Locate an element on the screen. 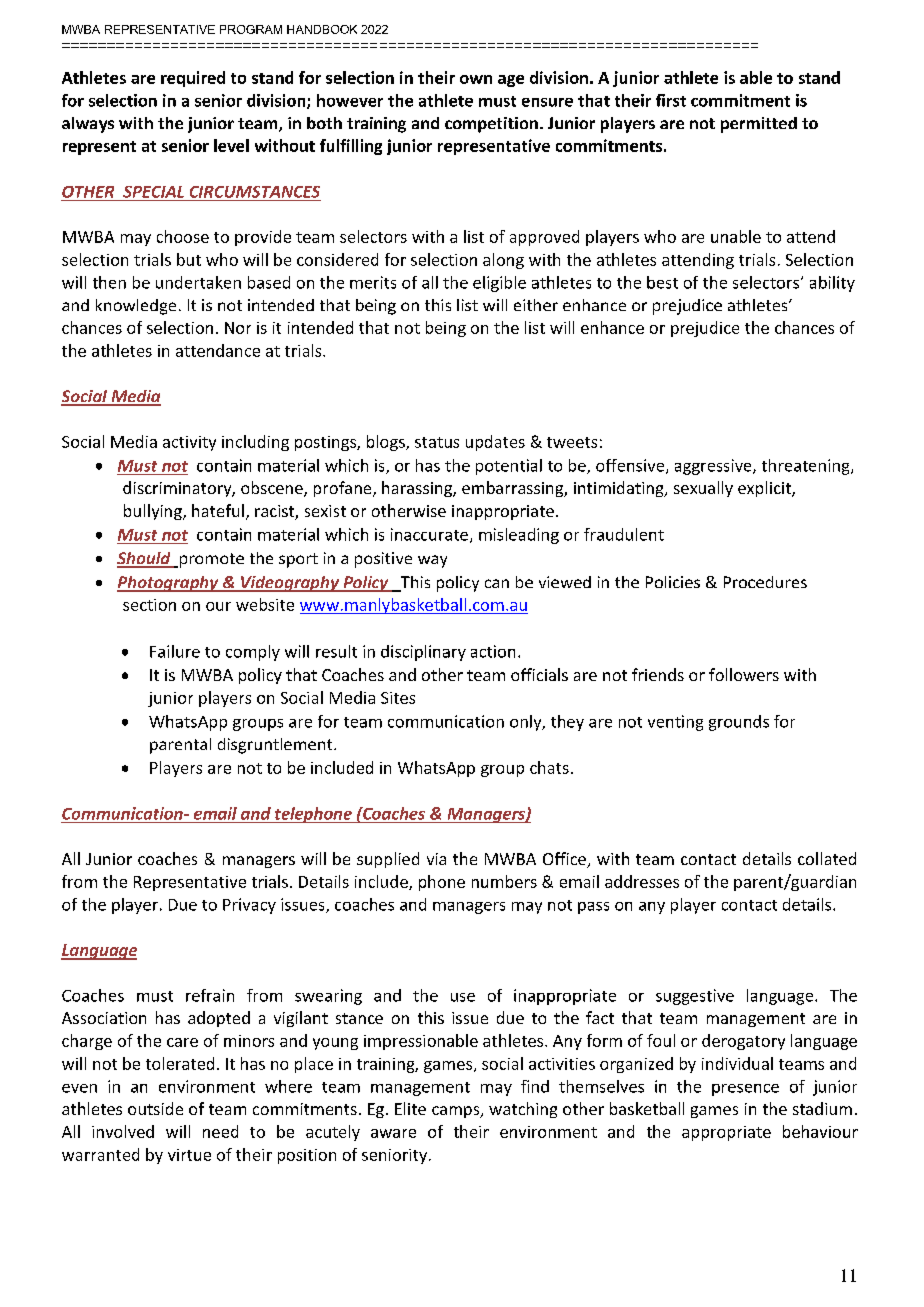 Image resolution: width=924 pixels, height=1307 pixels. grounds is located at coordinates (739, 723).
